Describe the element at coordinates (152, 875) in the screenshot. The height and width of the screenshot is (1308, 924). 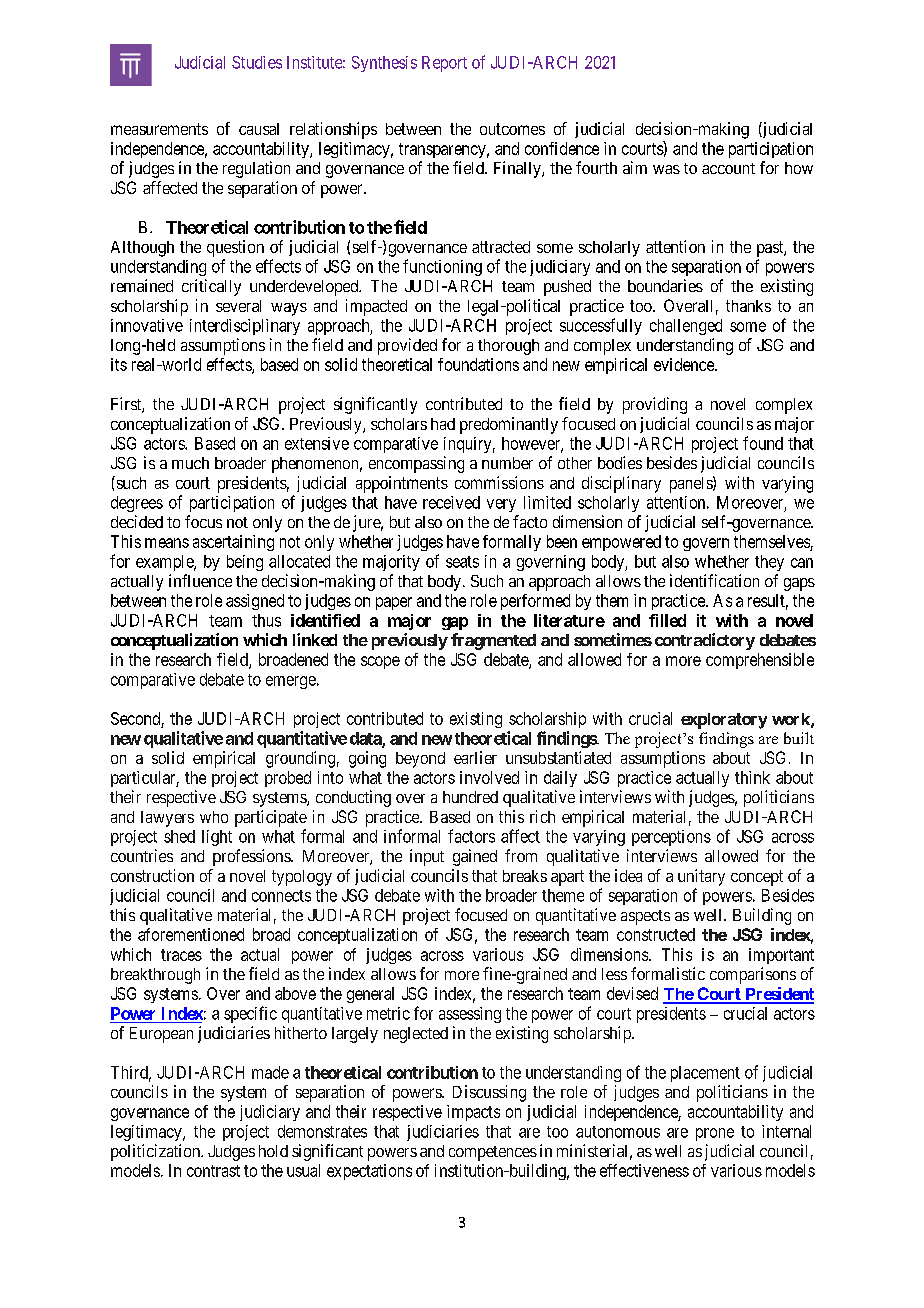
I see `construction` at that location.
